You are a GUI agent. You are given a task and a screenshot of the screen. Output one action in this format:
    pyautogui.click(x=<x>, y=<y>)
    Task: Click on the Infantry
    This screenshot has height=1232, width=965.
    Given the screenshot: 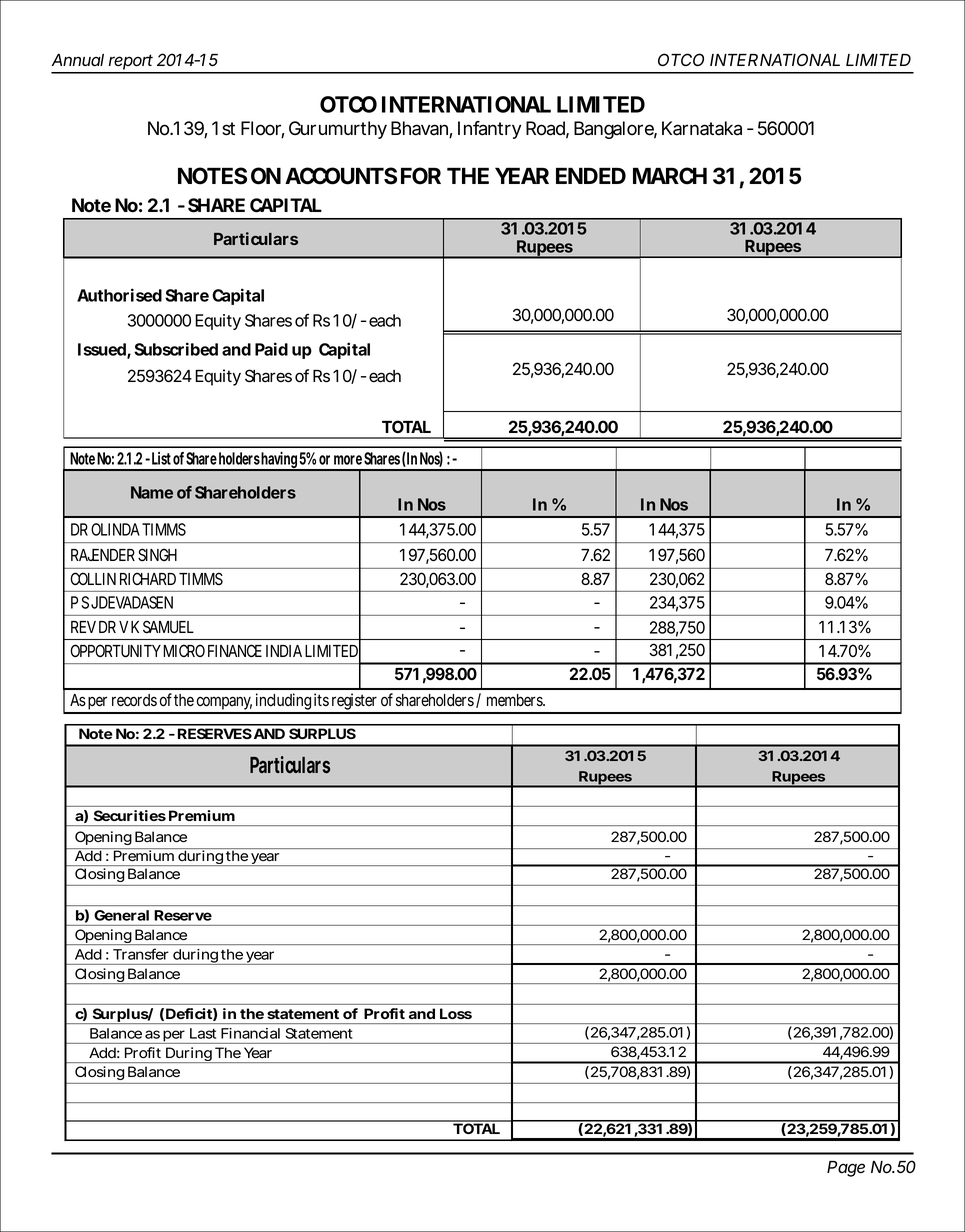 What is the action you would take?
    pyautogui.click(x=489, y=130)
